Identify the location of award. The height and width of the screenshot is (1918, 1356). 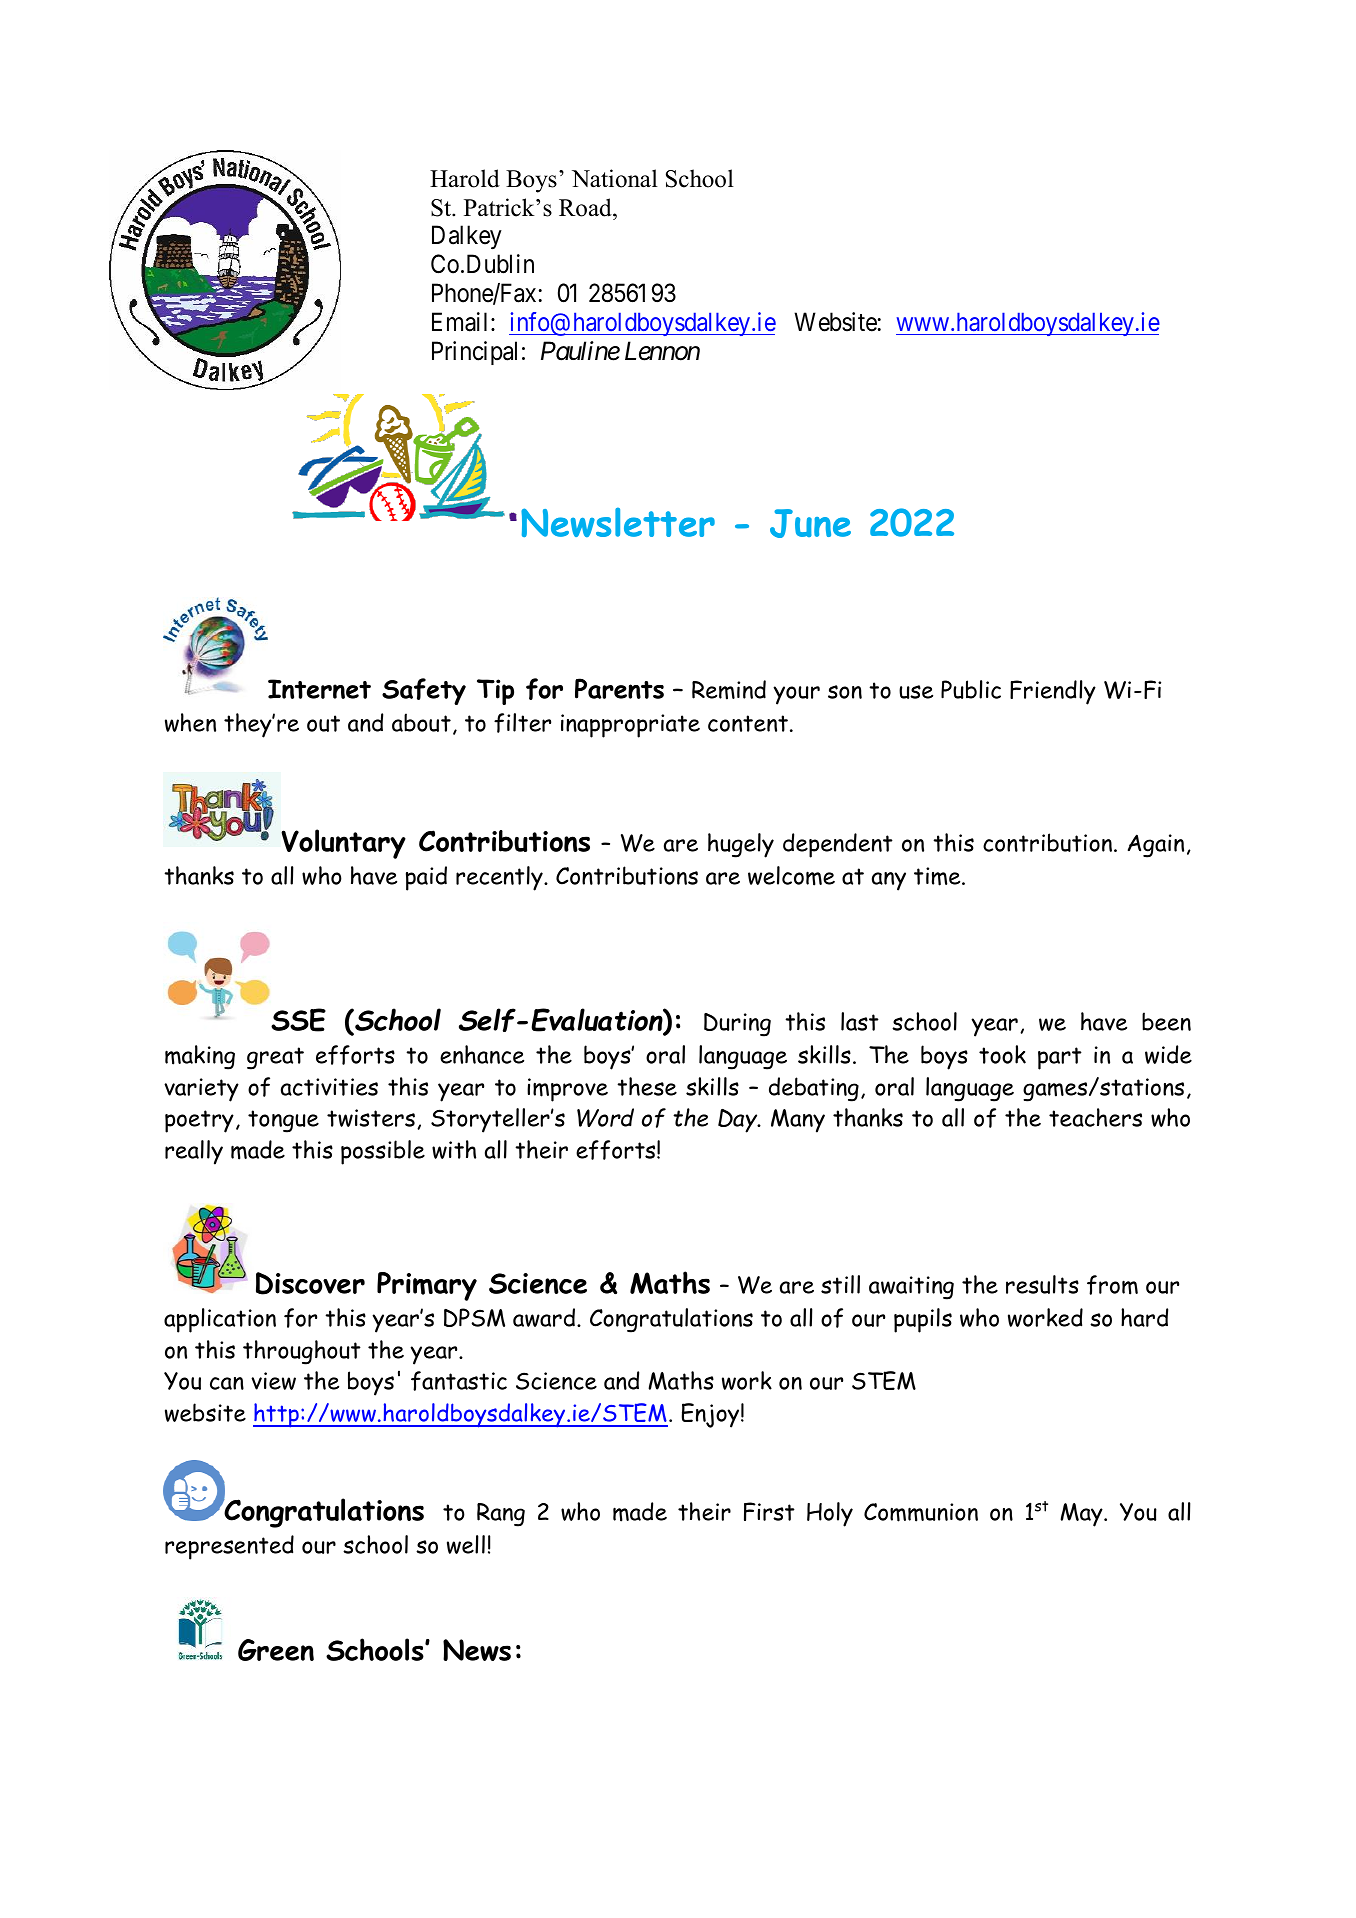
(544, 1317).
